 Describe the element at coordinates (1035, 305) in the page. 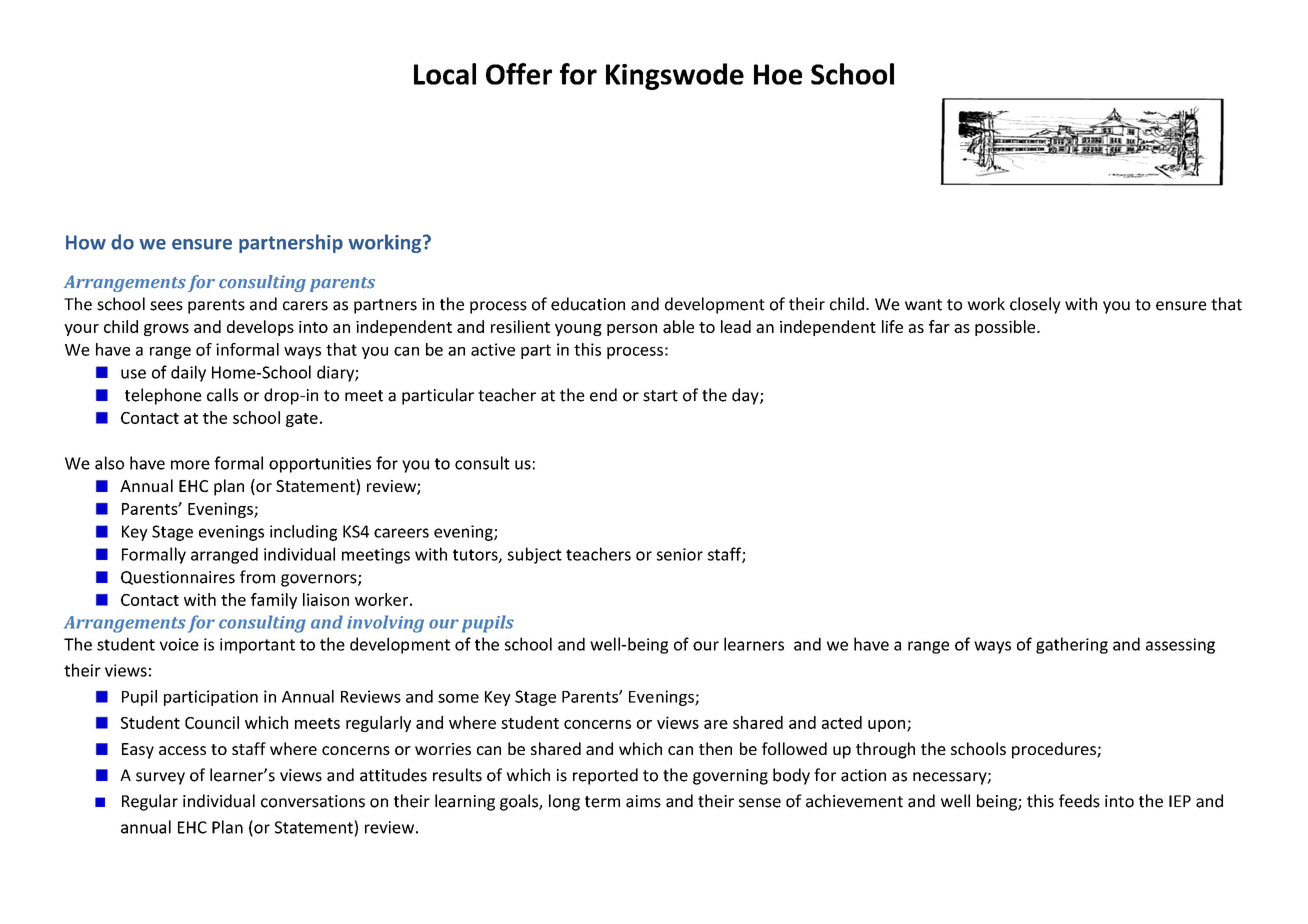

I see `closely` at that location.
